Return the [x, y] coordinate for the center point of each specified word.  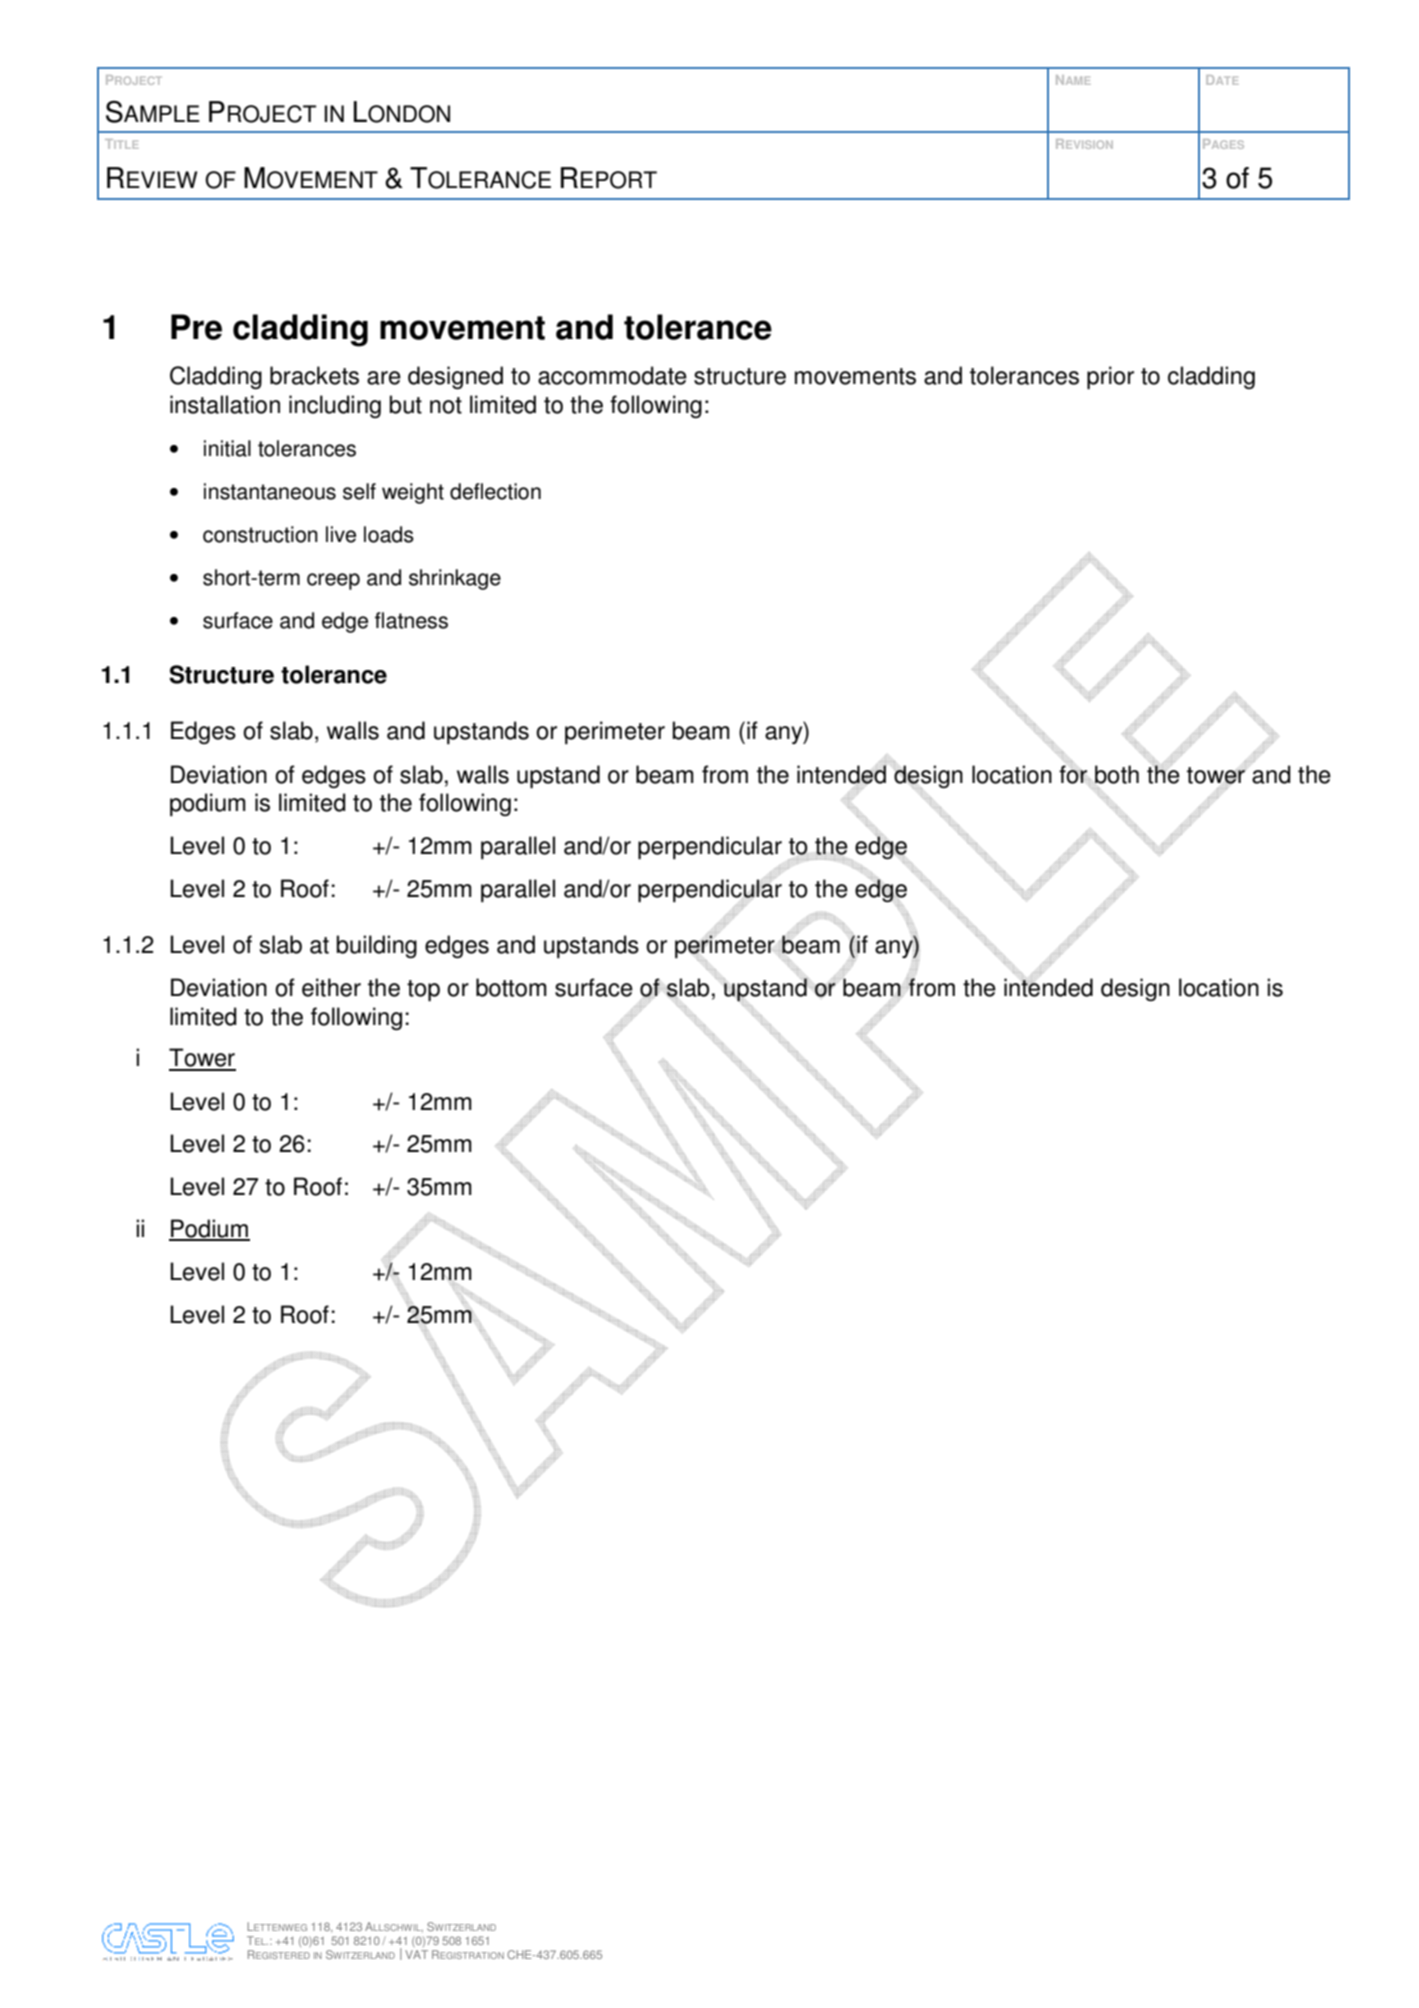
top [423, 991]
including [335, 406]
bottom [511, 987]
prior [1110, 378]
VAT [416, 1954]
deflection [495, 491]
